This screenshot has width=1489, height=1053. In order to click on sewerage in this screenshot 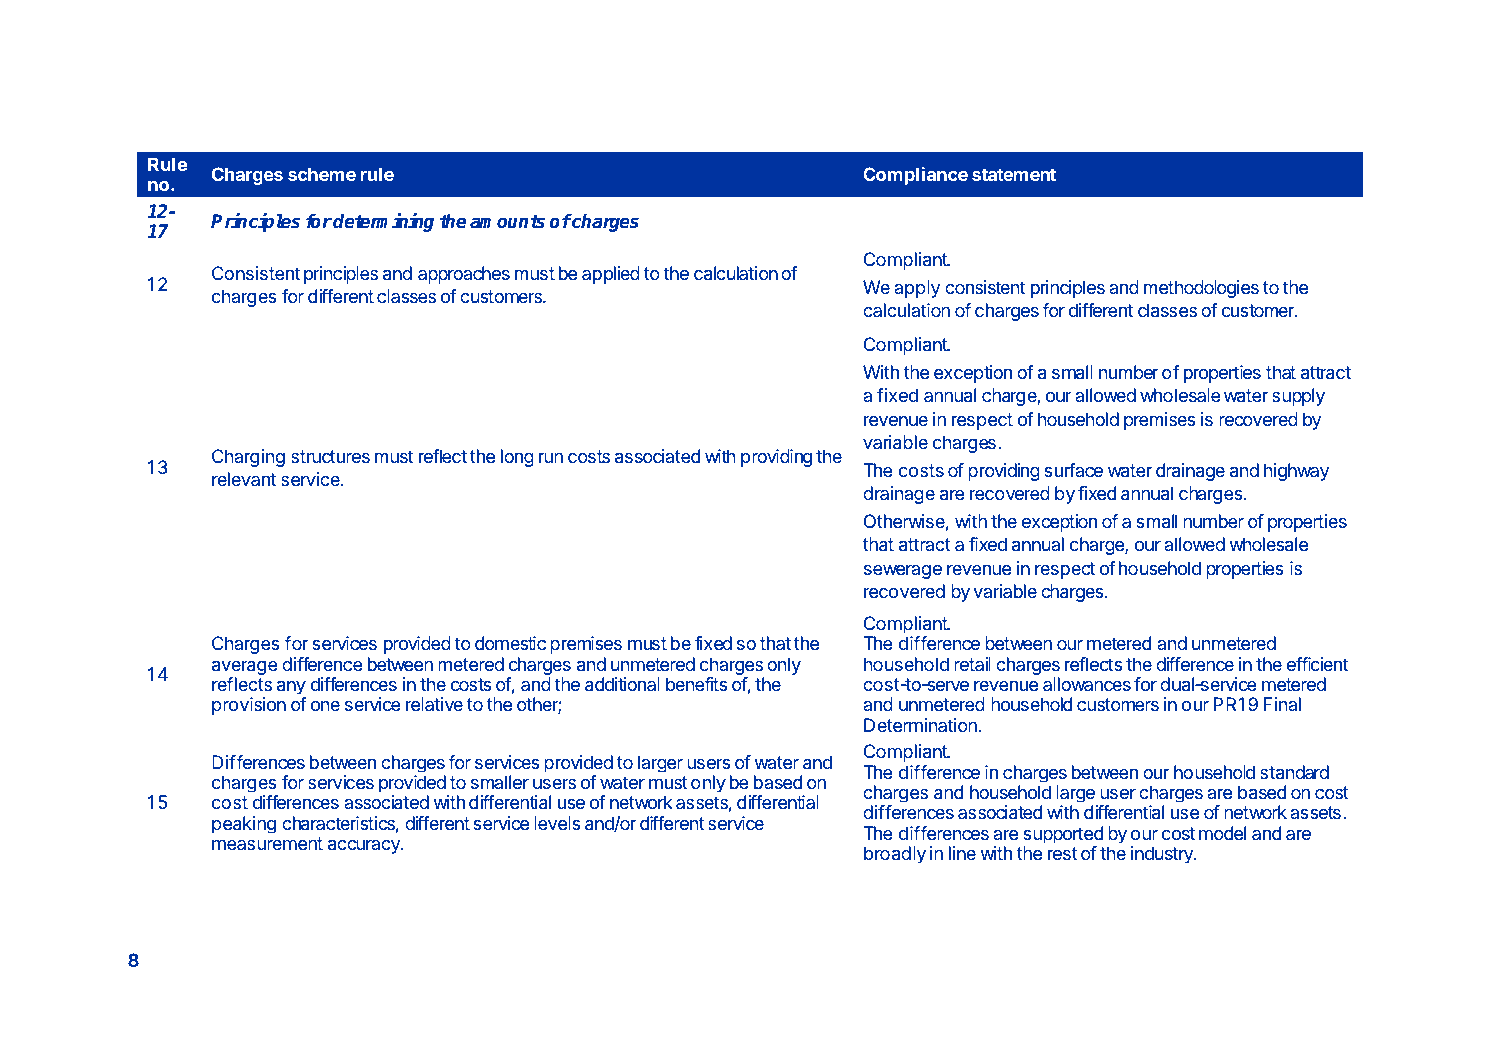, I will do `click(903, 572)`.
